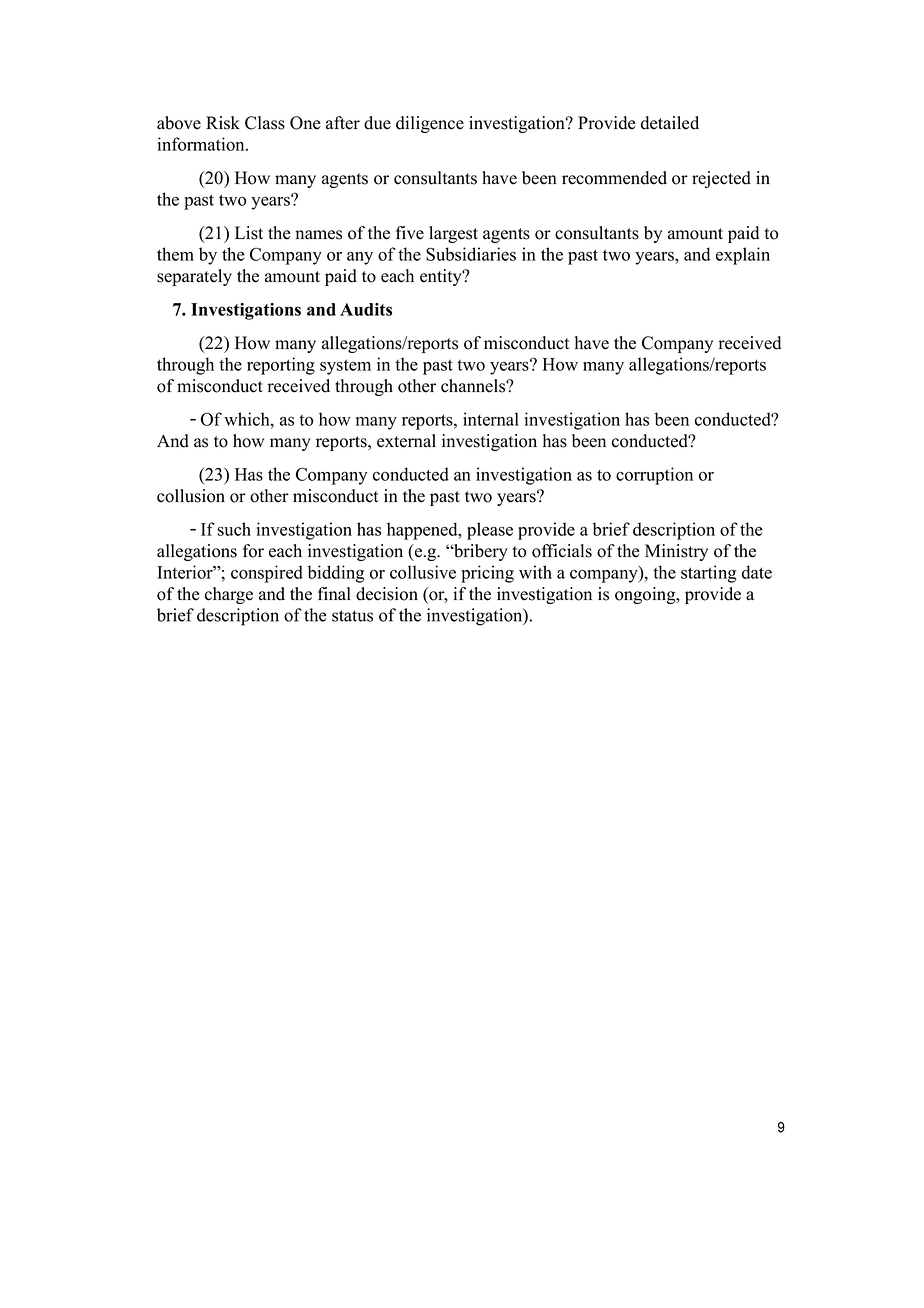 This page has height=1308, width=924. I want to click on Class, so click(265, 123).
